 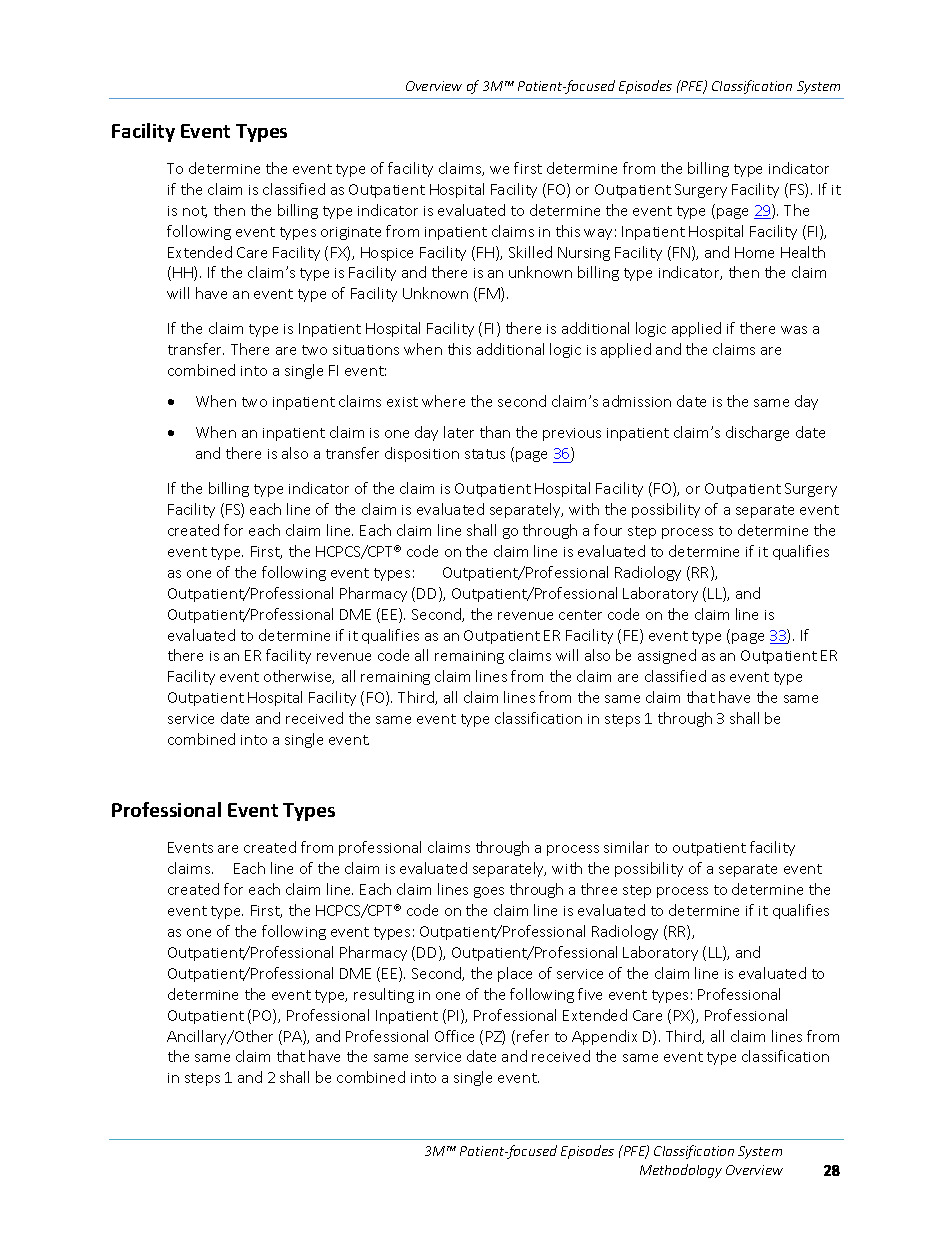 I want to click on similar, so click(x=626, y=847).
